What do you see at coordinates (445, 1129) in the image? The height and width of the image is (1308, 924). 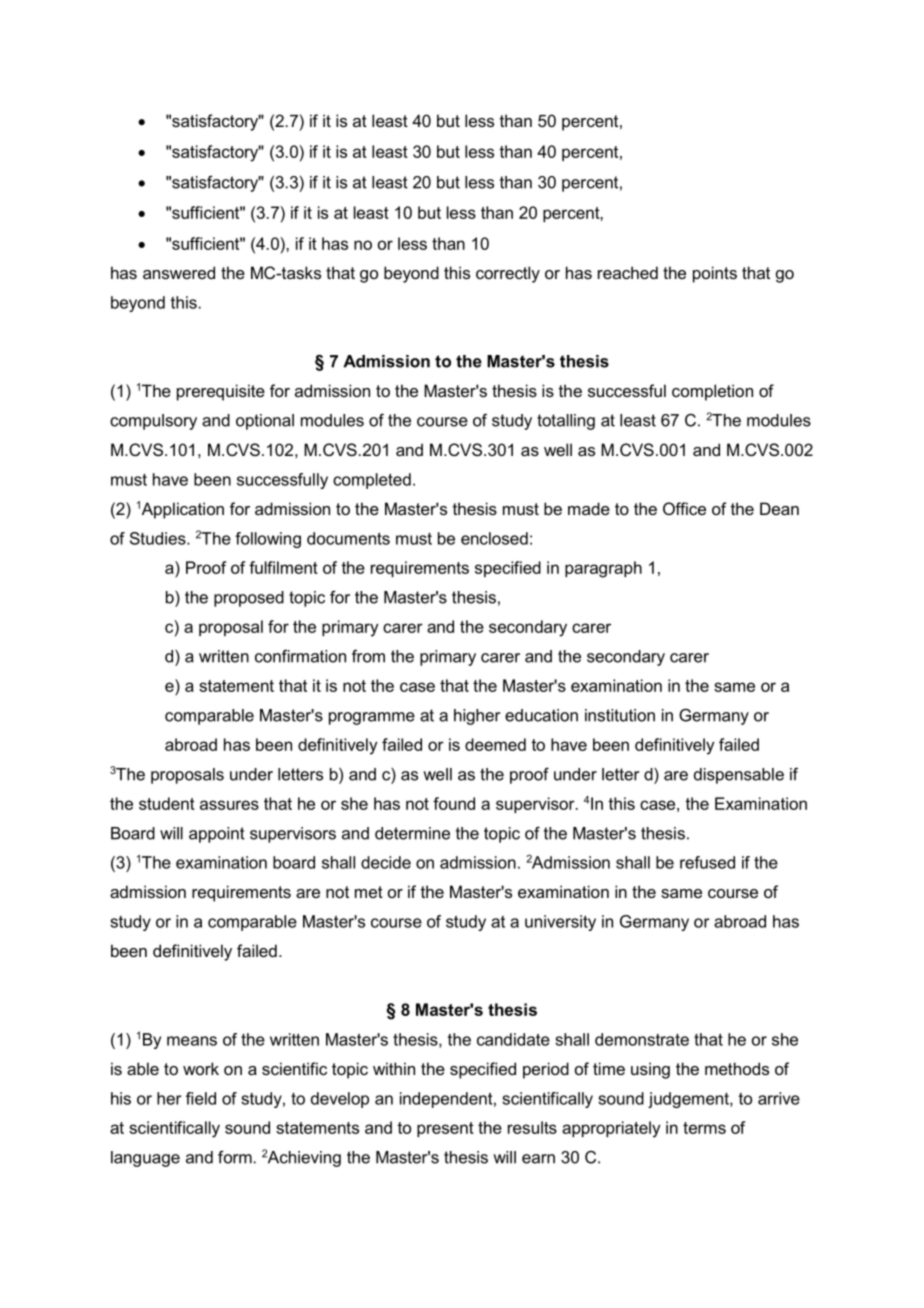 I see `present` at bounding box center [445, 1129].
